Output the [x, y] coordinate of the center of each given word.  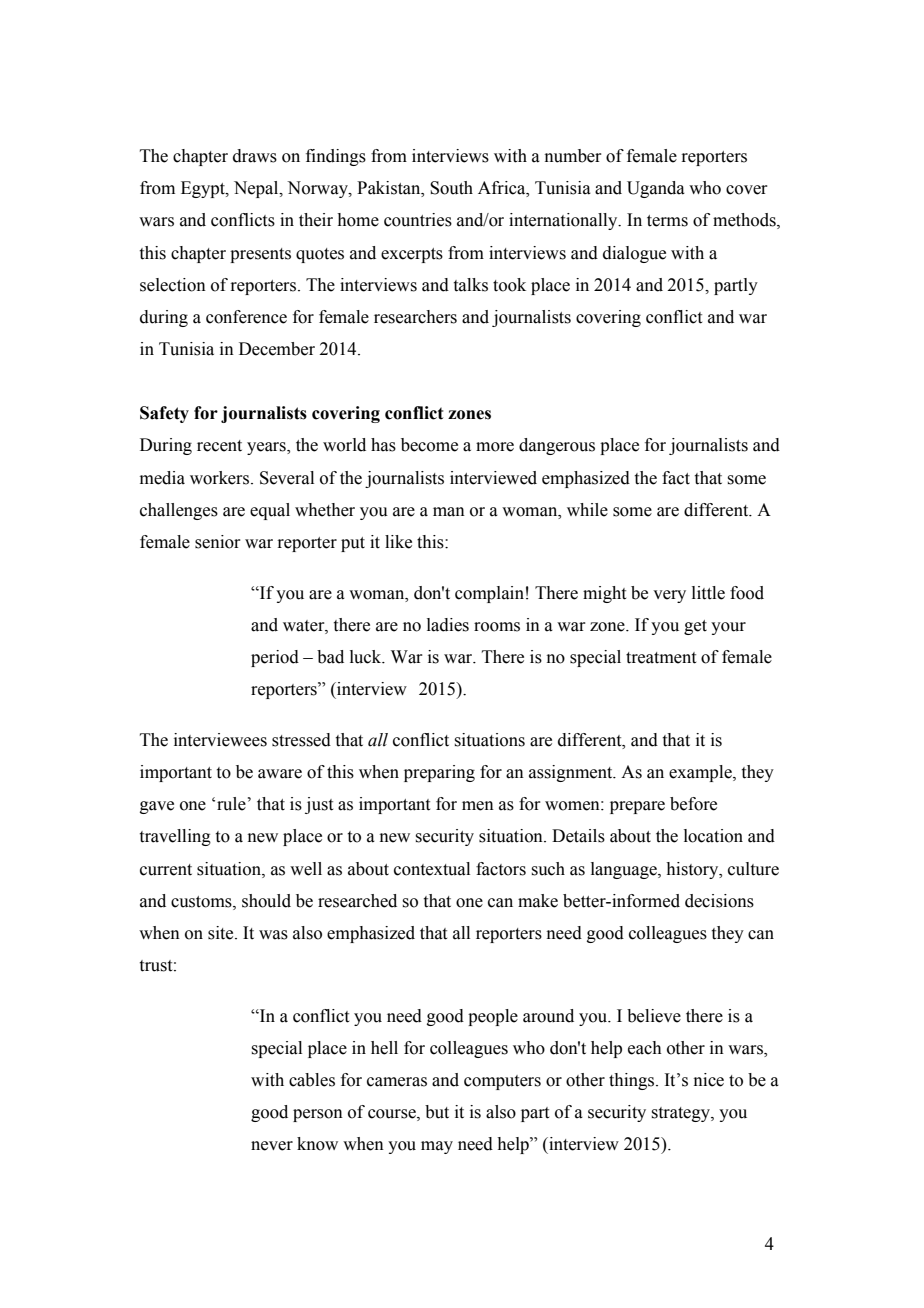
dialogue [634, 254]
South [451, 188]
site [222, 933]
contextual [432, 869]
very [669, 596]
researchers [415, 317]
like [398, 542]
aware [280, 774]
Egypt [204, 189]
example [701, 773]
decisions [719, 901]
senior [218, 542]
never [272, 1146]
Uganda [656, 189]
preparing [439, 773]
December [277, 349]
